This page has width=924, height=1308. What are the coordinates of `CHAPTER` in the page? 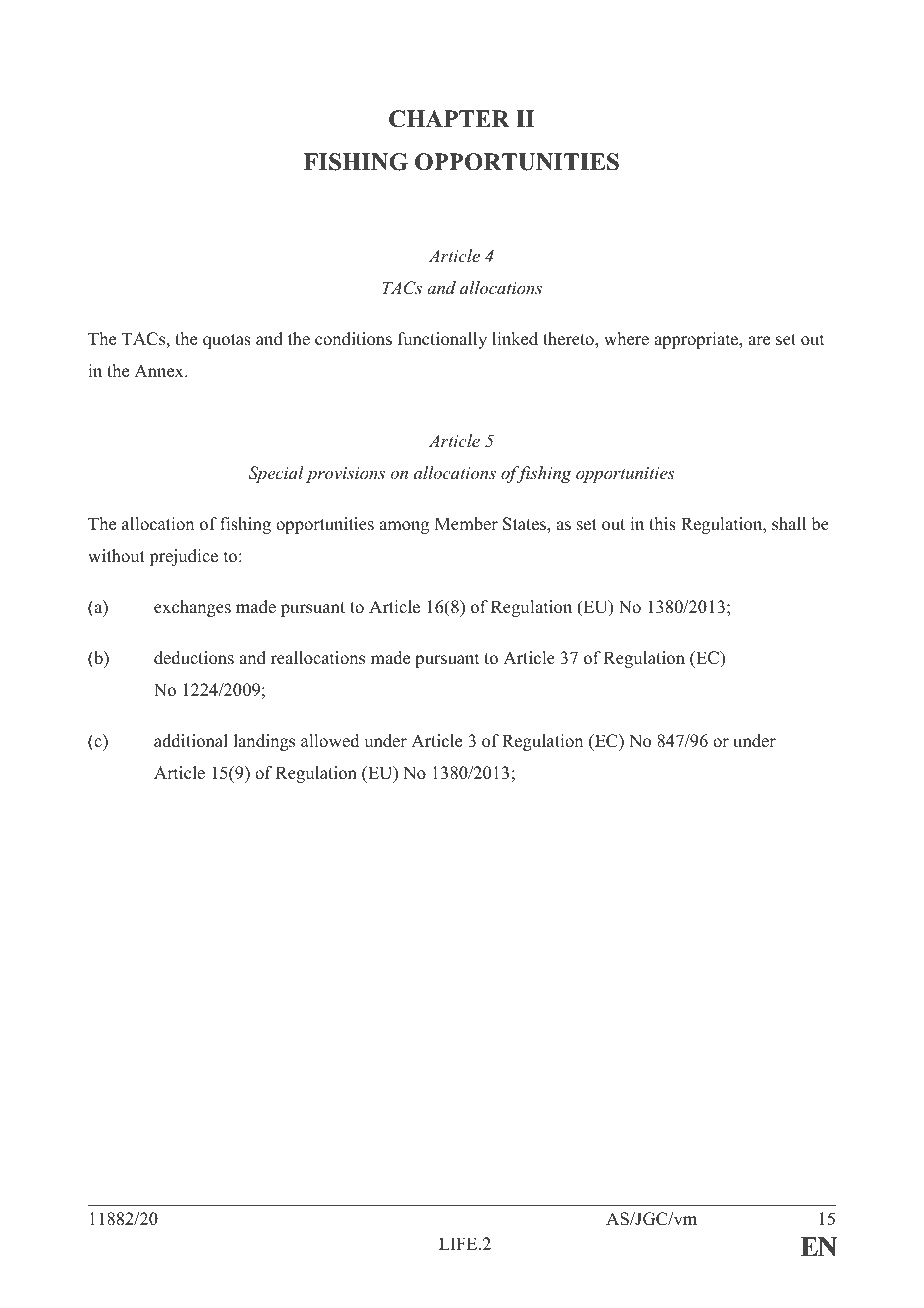 It's located at (449, 119).
